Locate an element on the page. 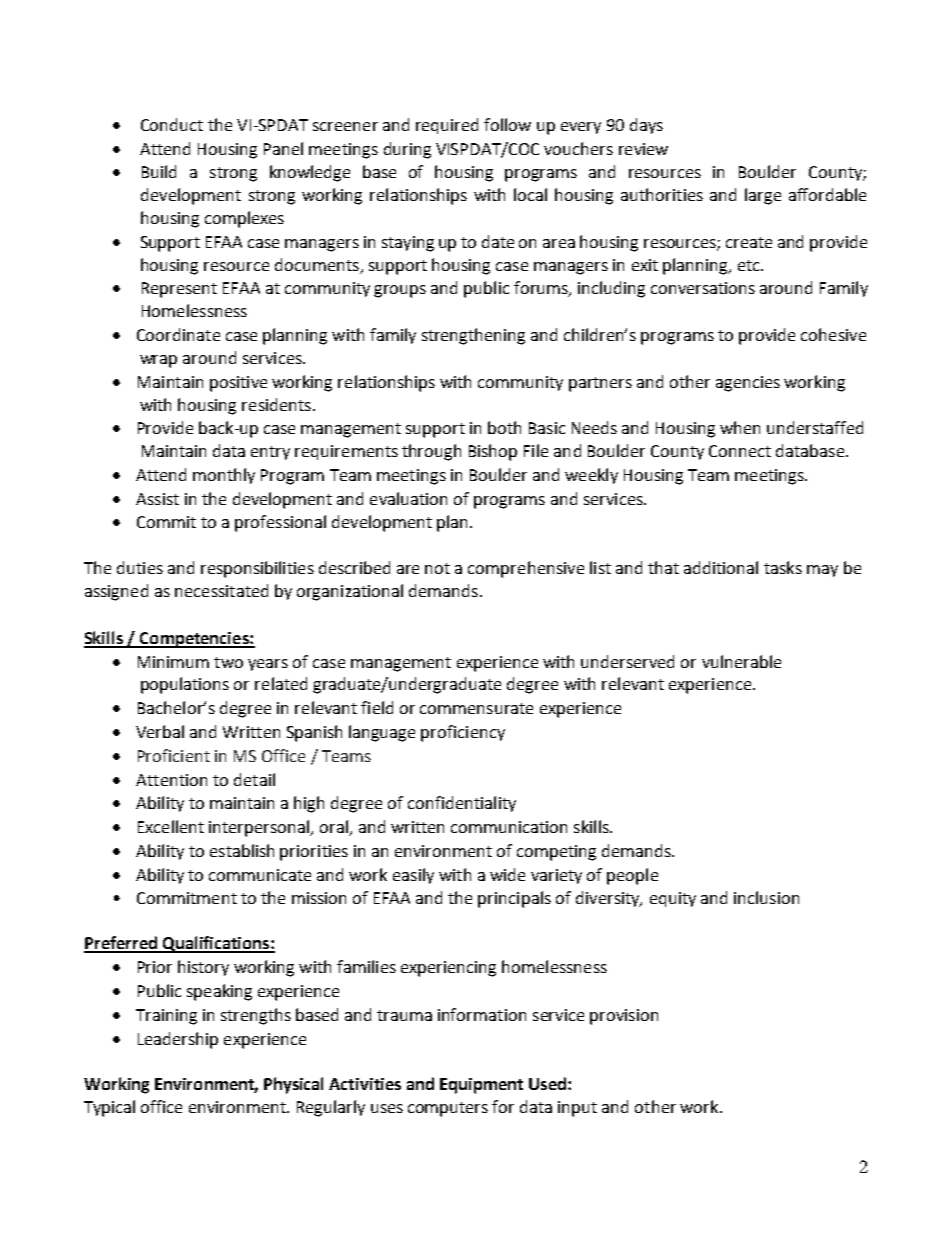 The height and width of the image is (1233, 952). large is located at coordinates (763, 196).
